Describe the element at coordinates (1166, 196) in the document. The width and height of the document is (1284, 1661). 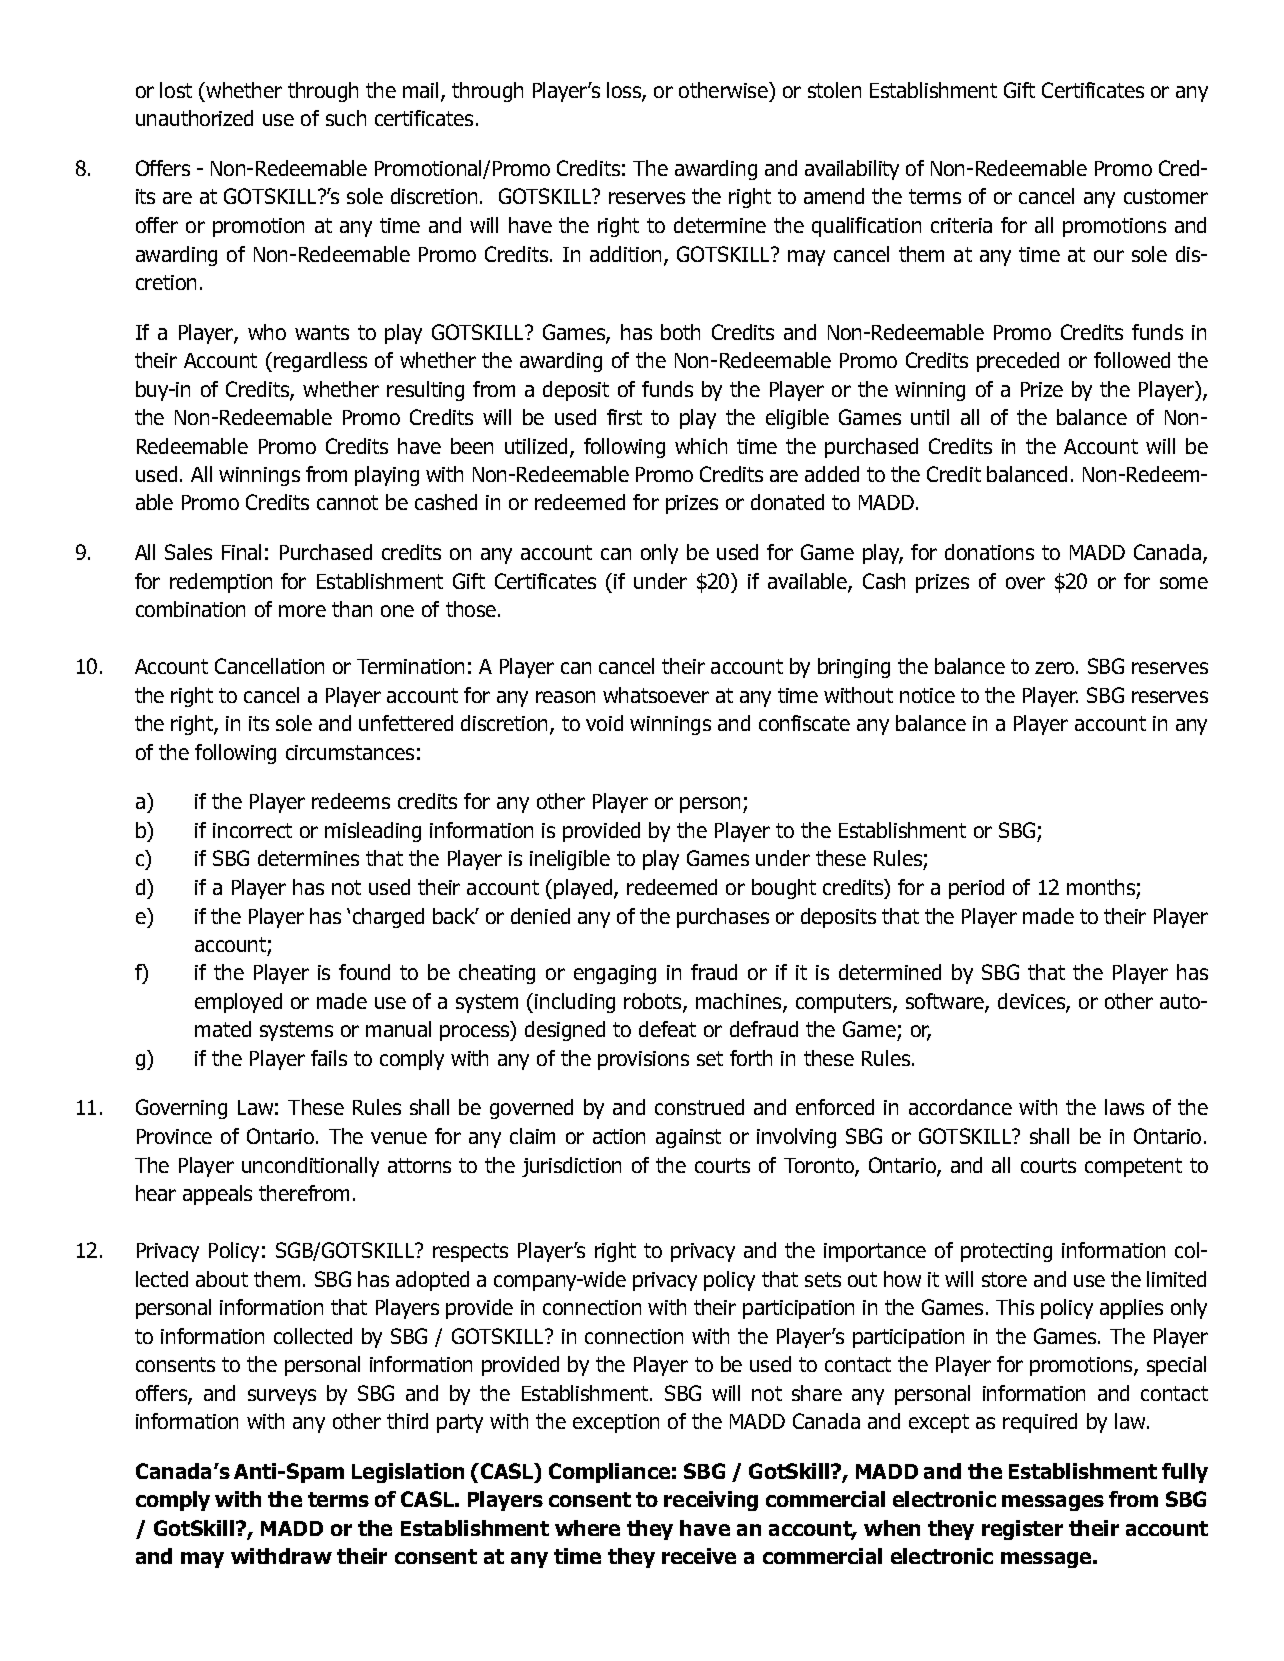
I see `customer` at that location.
